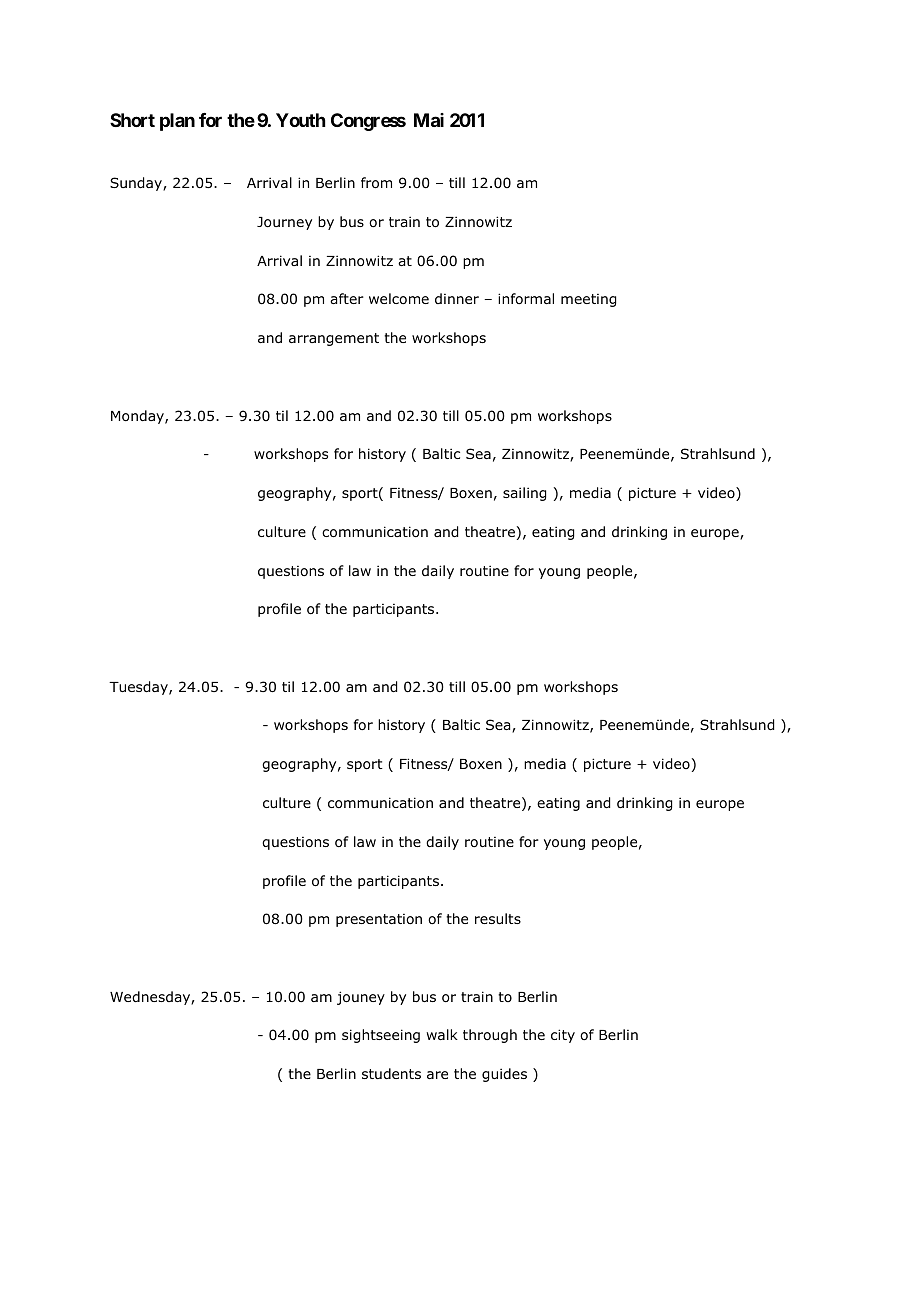 The height and width of the page is (1308, 924). Describe the element at coordinates (376, 183) in the page. I see `from` at that location.
